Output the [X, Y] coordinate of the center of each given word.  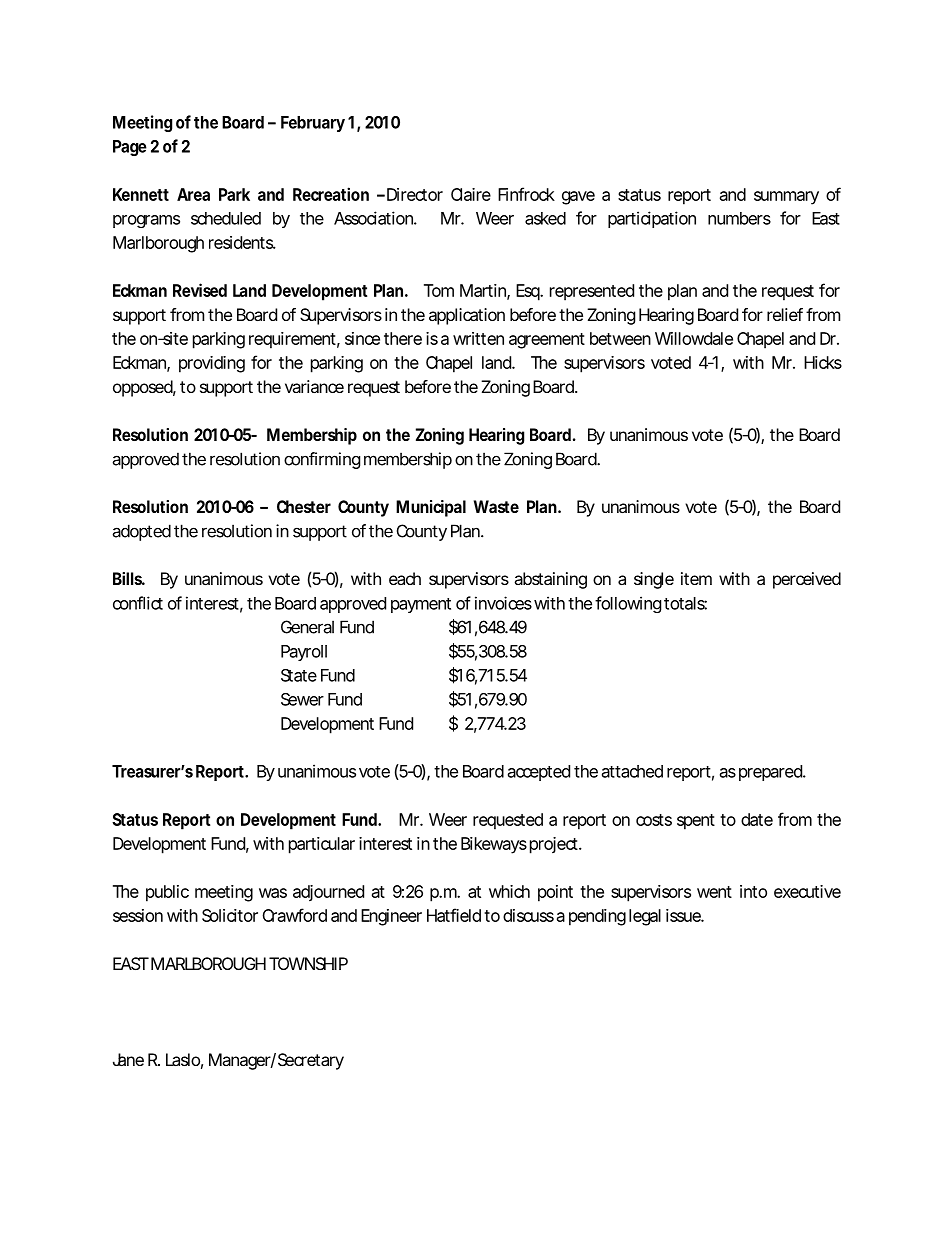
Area [193, 194]
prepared [771, 773]
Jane [128, 1059]
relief [785, 314]
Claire [471, 194]
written [478, 338]
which [509, 891]
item [696, 578]
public [167, 893]
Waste [496, 506]
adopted [141, 532]
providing [212, 364]
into [753, 891]
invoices [503, 603]
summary [786, 198]
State [299, 675]
